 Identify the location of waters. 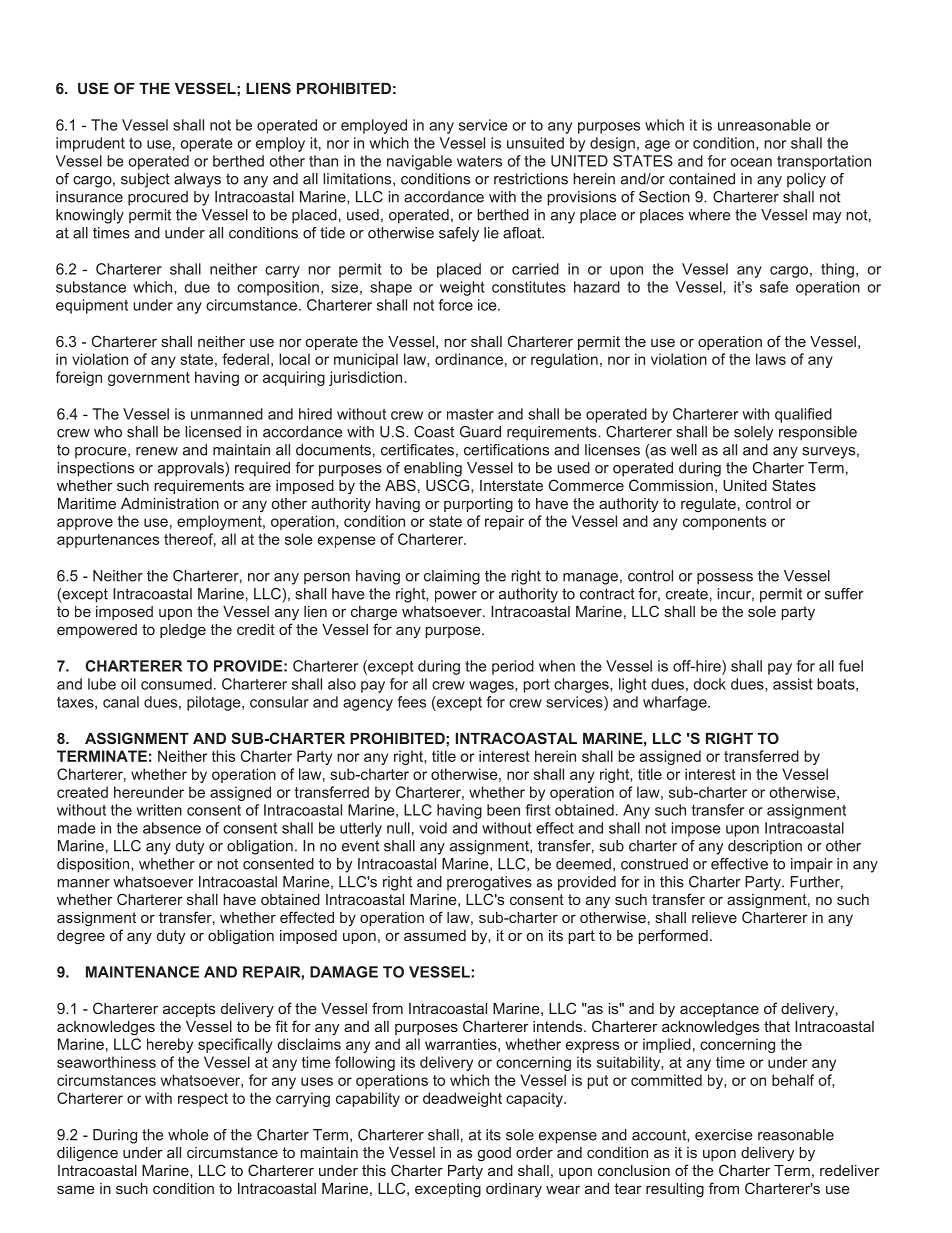
(479, 161).
